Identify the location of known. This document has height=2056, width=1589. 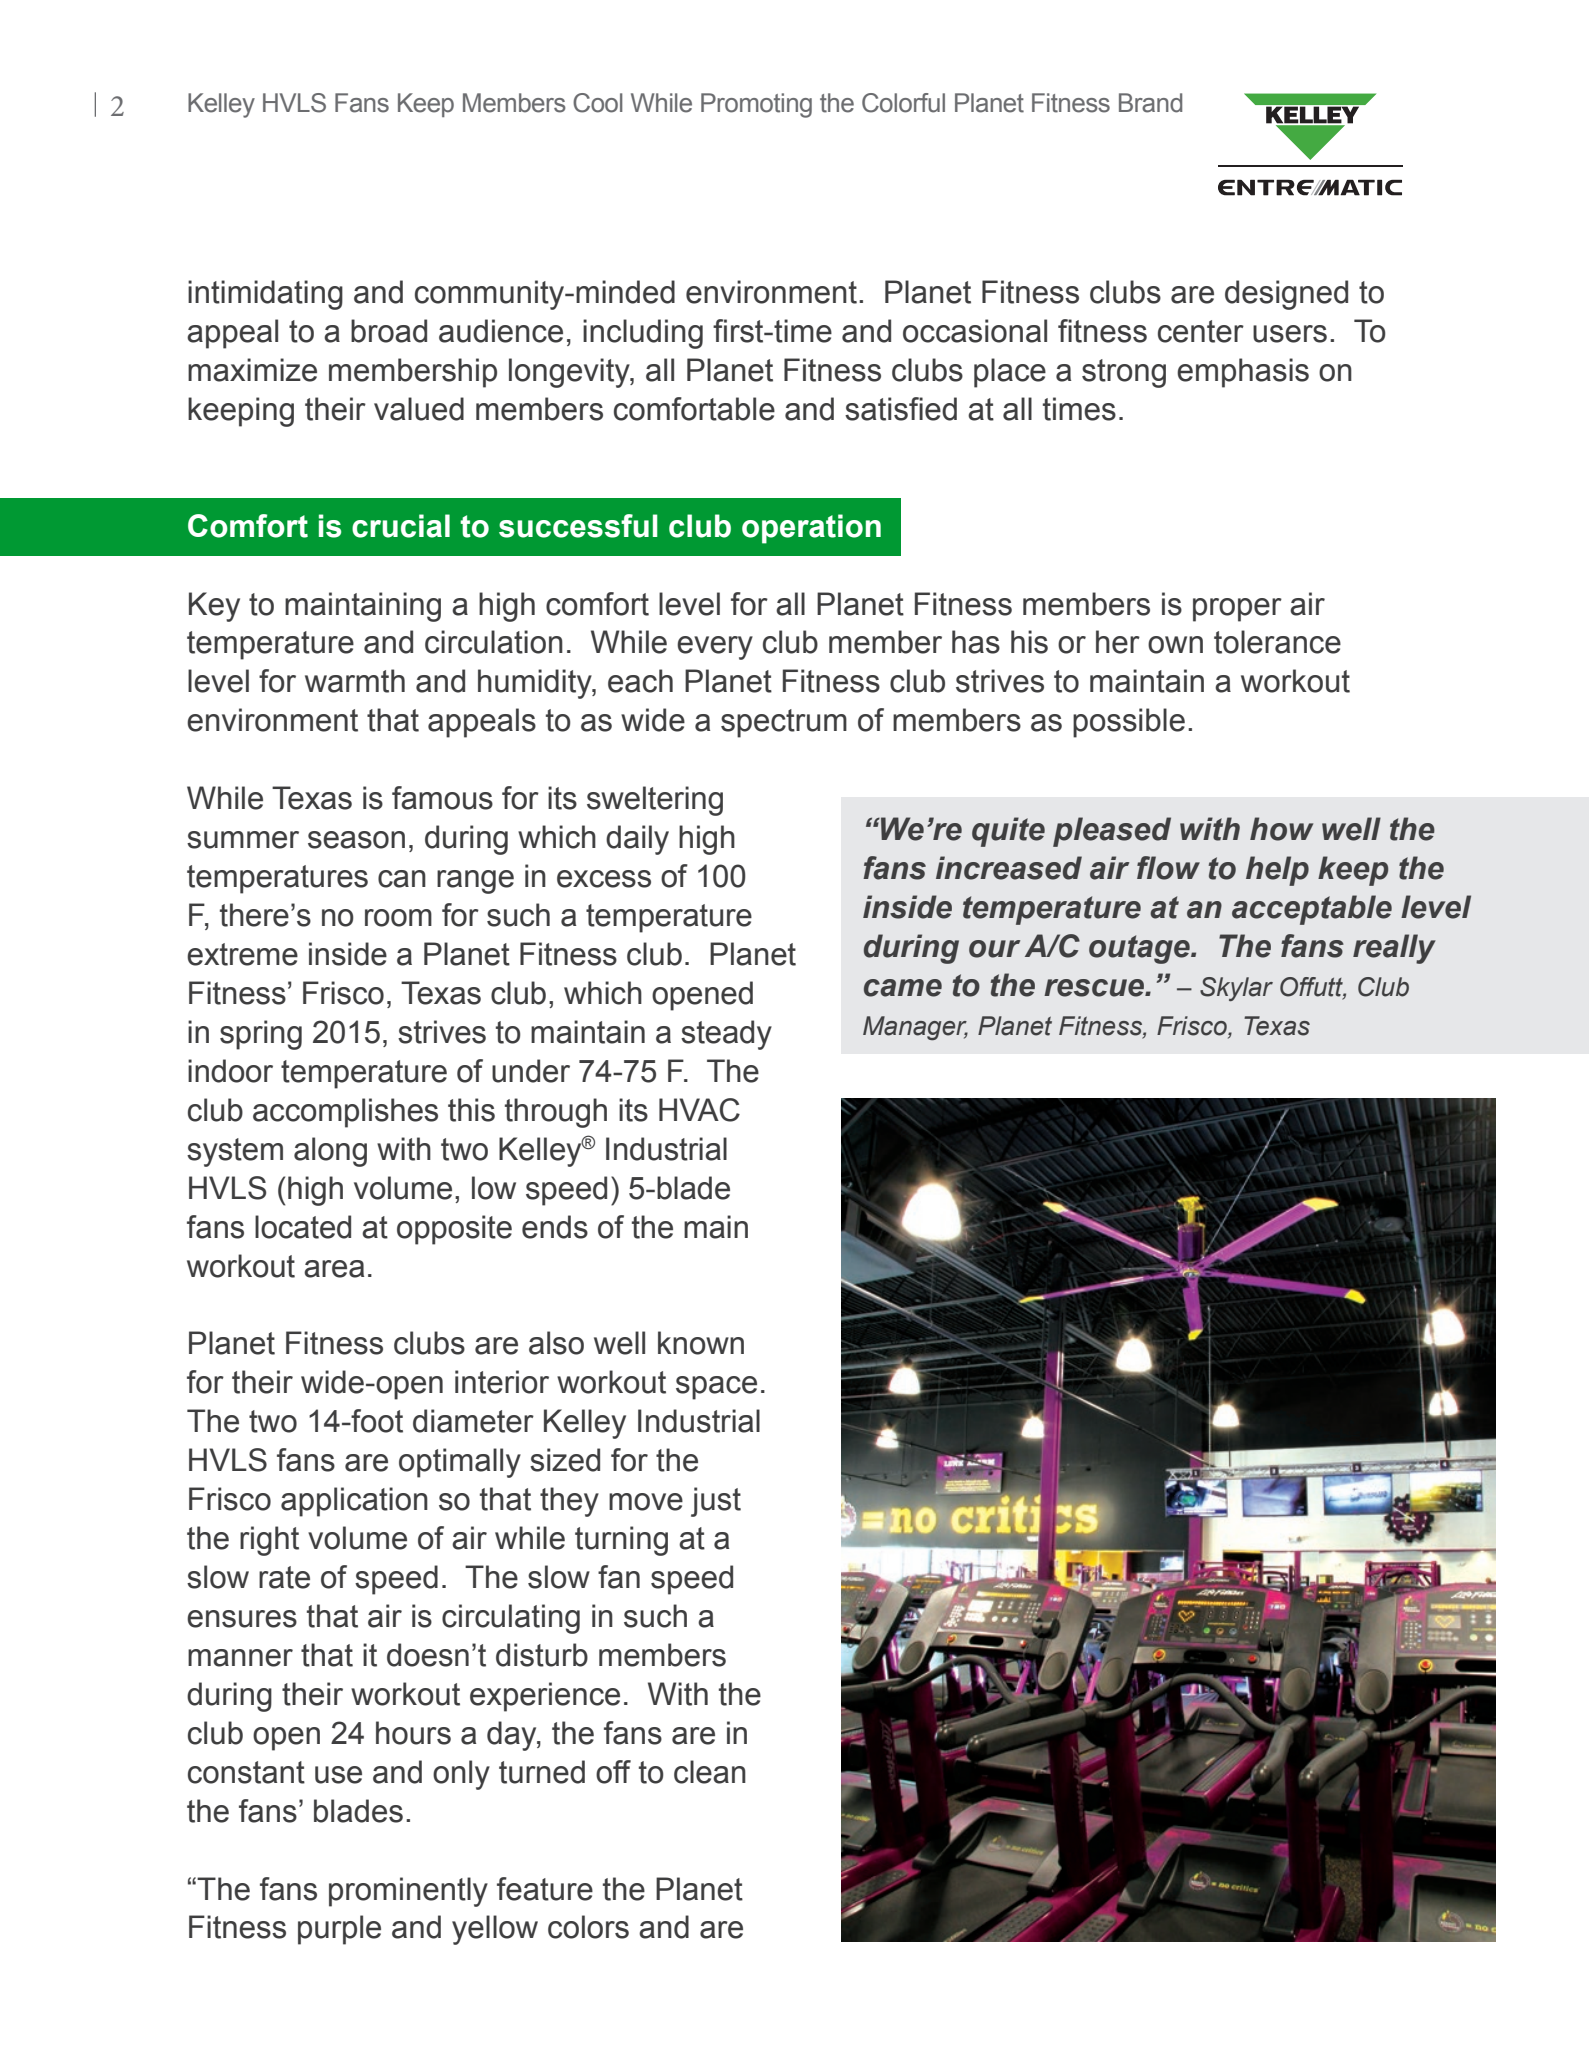
(701, 1343).
